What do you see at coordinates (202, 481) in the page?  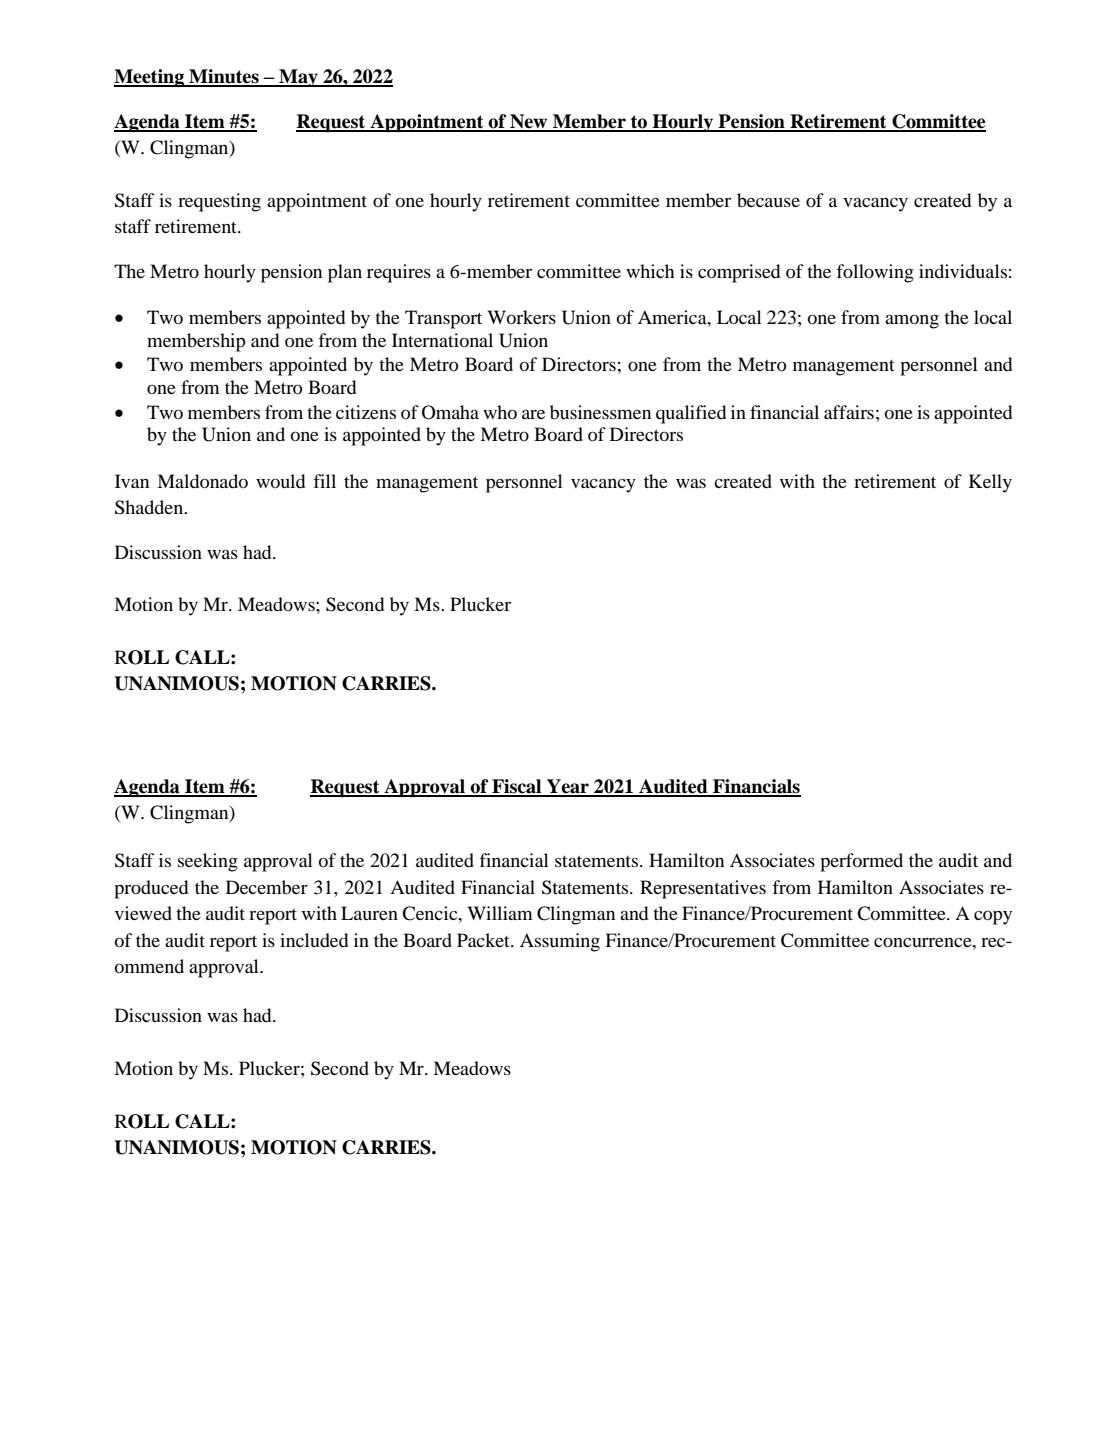 I see `Maldonado` at bounding box center [202, 481].
